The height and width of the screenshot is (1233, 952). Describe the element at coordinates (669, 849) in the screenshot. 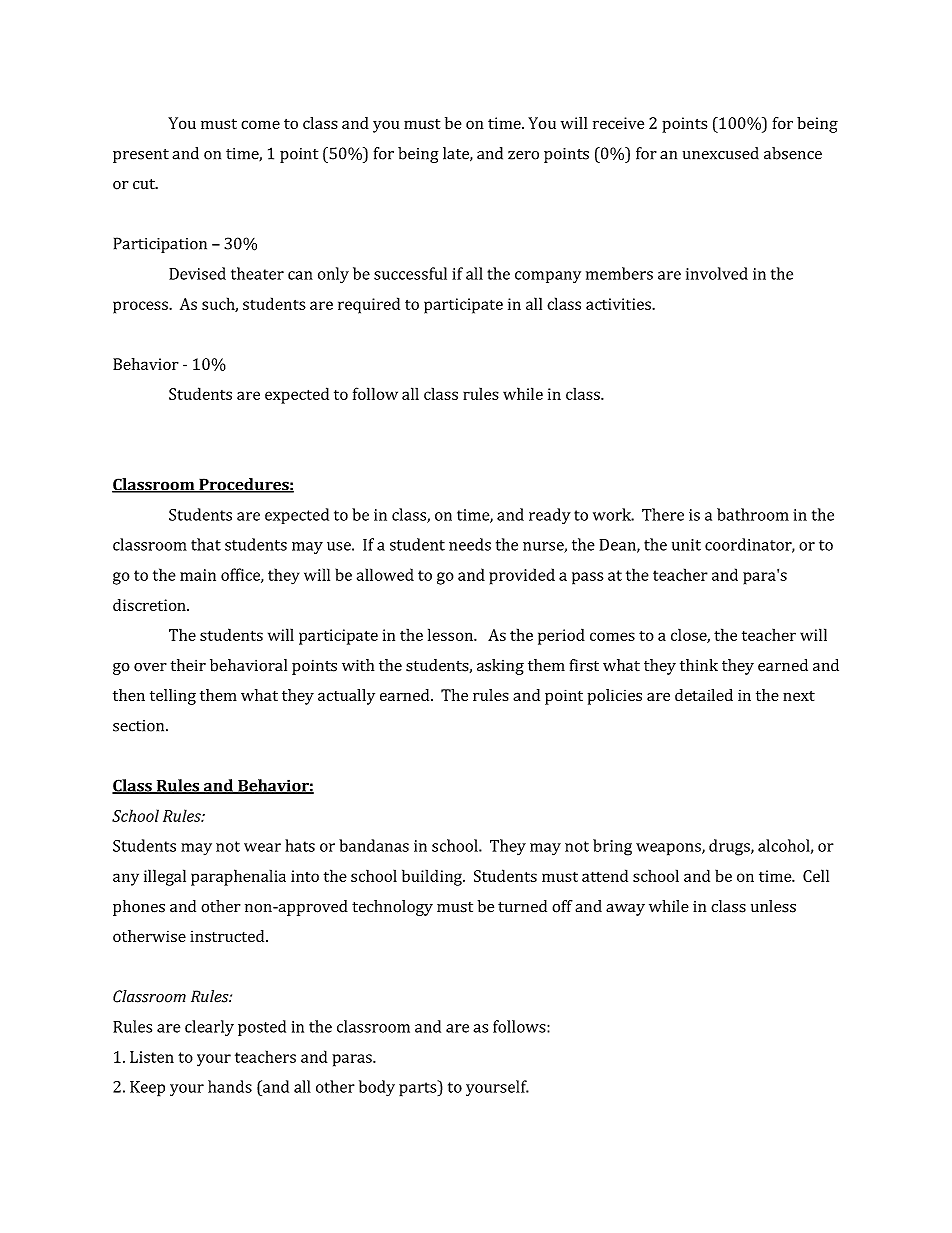

I see `weapons` at that location.
